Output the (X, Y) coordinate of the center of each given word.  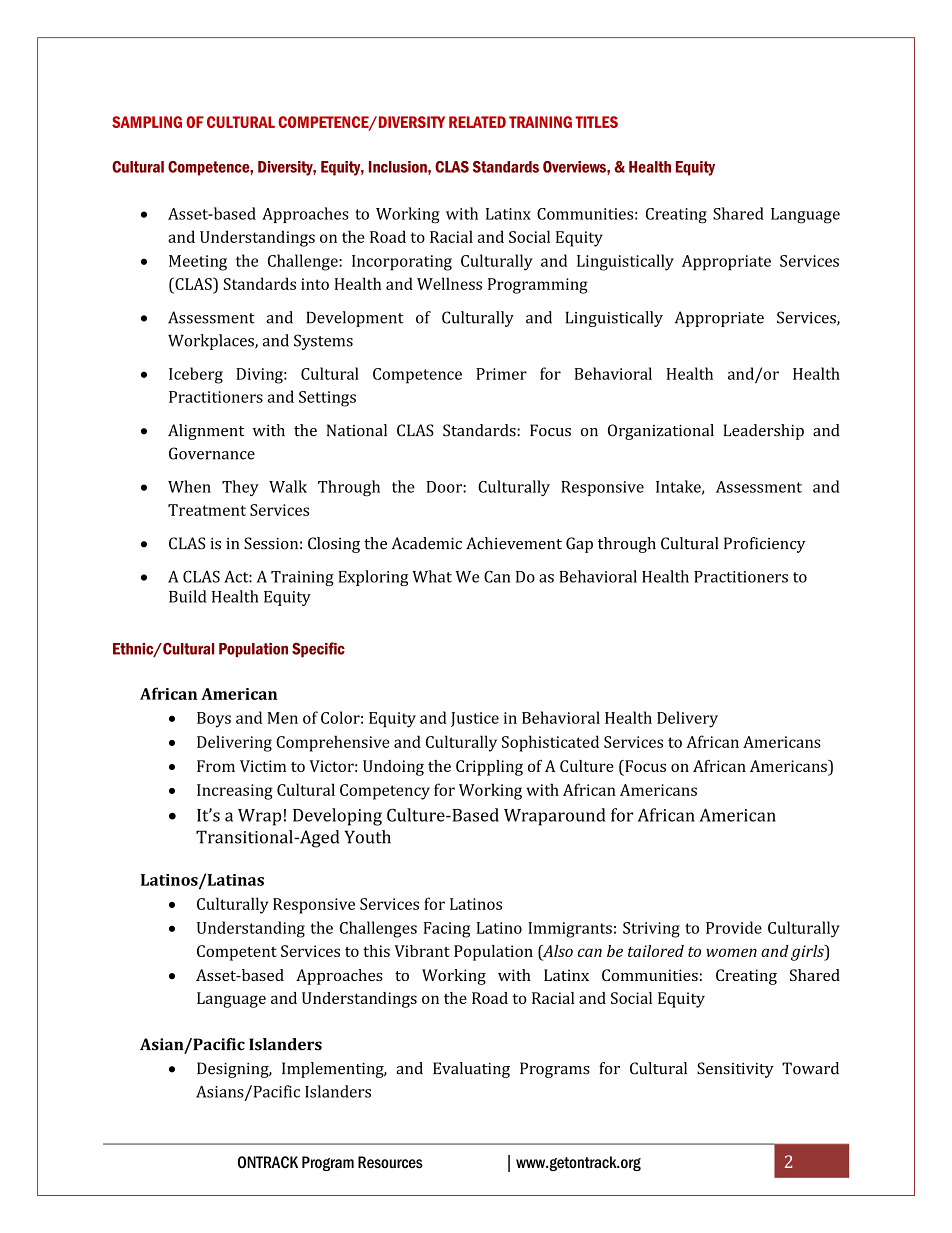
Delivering (234, 743)
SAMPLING (147, 122)
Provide (734, 927)
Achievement (514, 543)
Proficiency (765, 545)
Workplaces (212, 342)
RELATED (477, 122)
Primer (501, 374)
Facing (447, 930)
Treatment (207, 510)
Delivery (687, 719)
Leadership (764, 432)
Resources (390, 1162)
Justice (475, 719)
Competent (237, 953)
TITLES (596, 122)
